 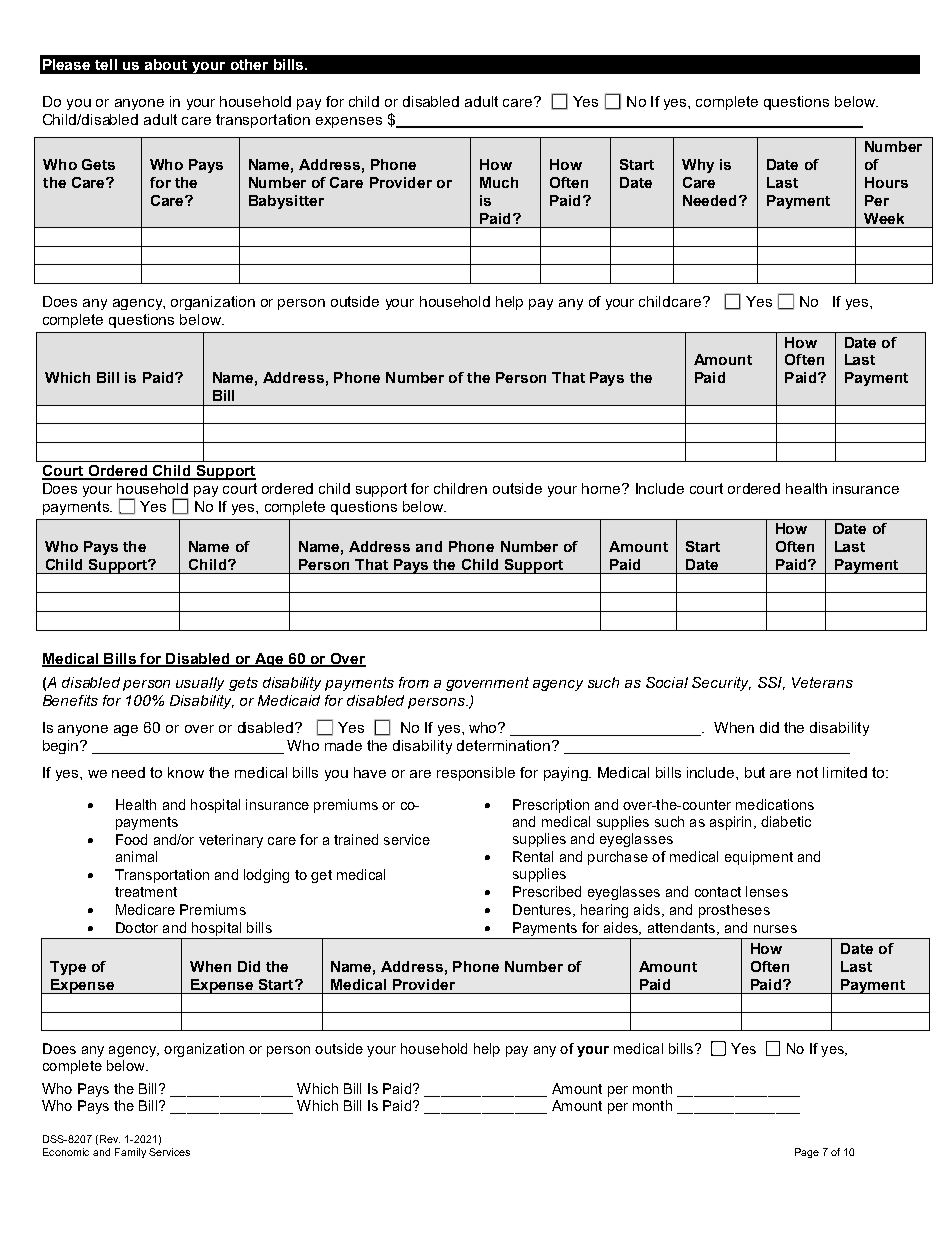 What do you see at coordinates (602, 488) in the screenshot?
I see `home` at bounding box center [602, 488].
